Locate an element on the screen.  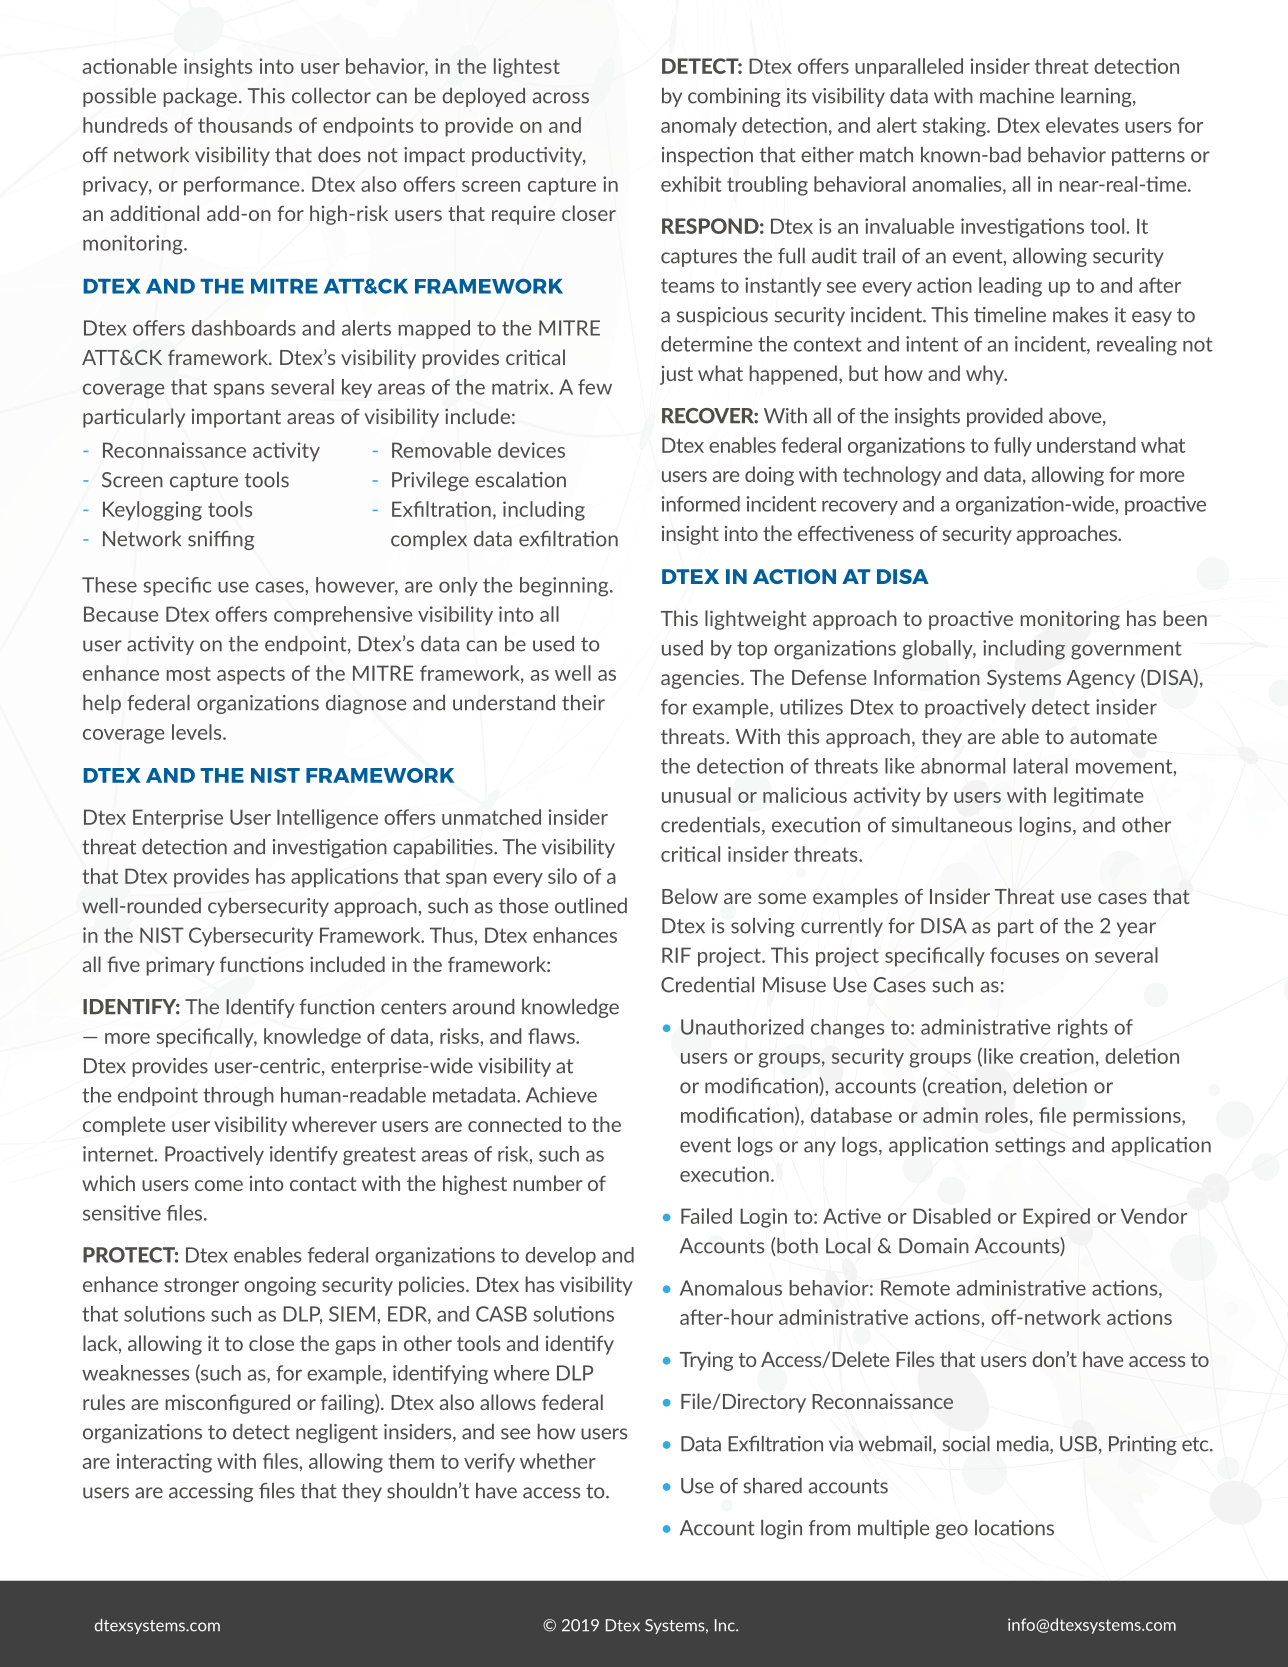
why is located at coordinates (986, 375).
